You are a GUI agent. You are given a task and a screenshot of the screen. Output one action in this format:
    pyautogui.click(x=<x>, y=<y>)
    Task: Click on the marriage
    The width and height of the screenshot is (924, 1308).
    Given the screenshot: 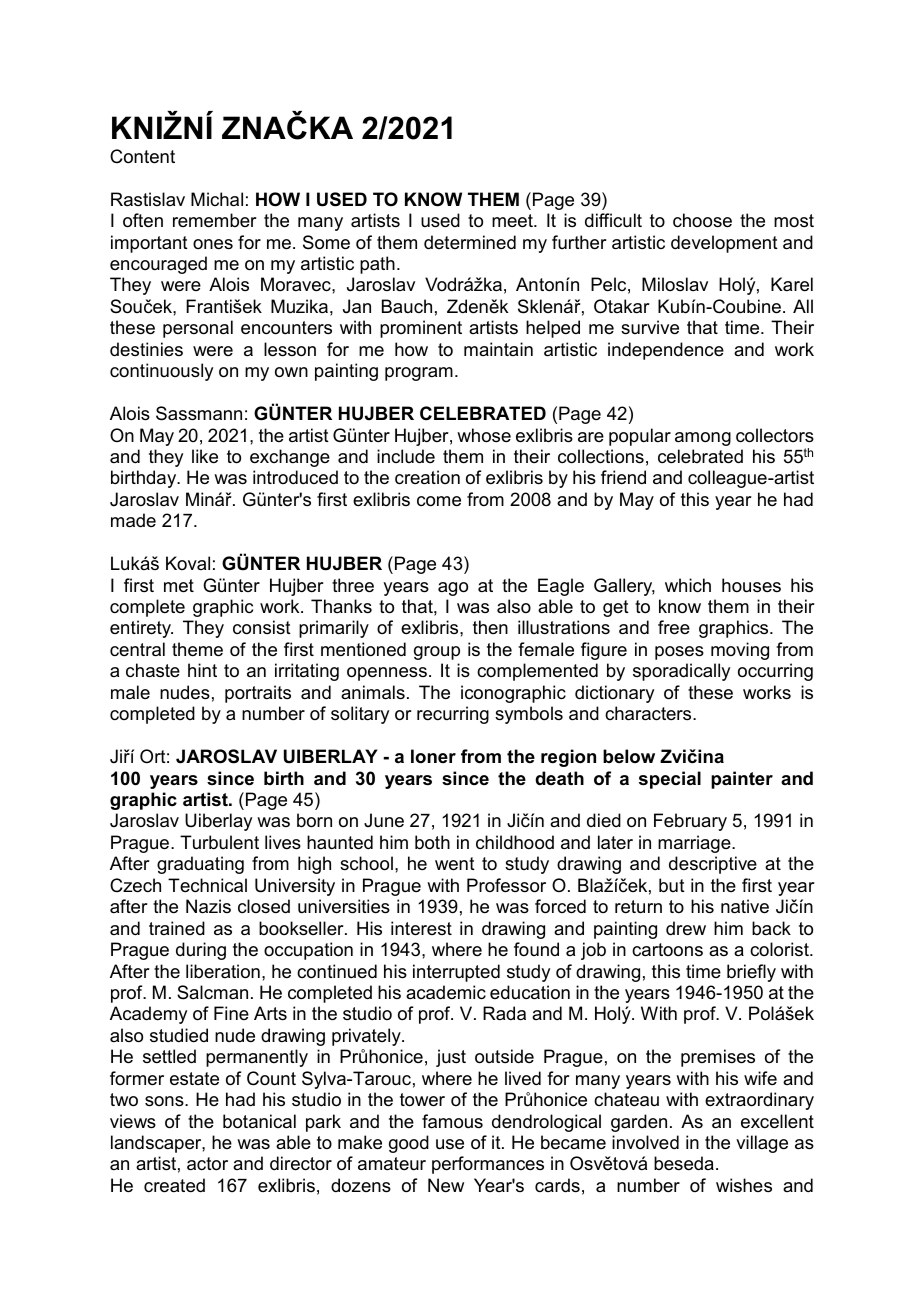 What is the action you would take?
    pyautogui.click(x=695, y=844)
